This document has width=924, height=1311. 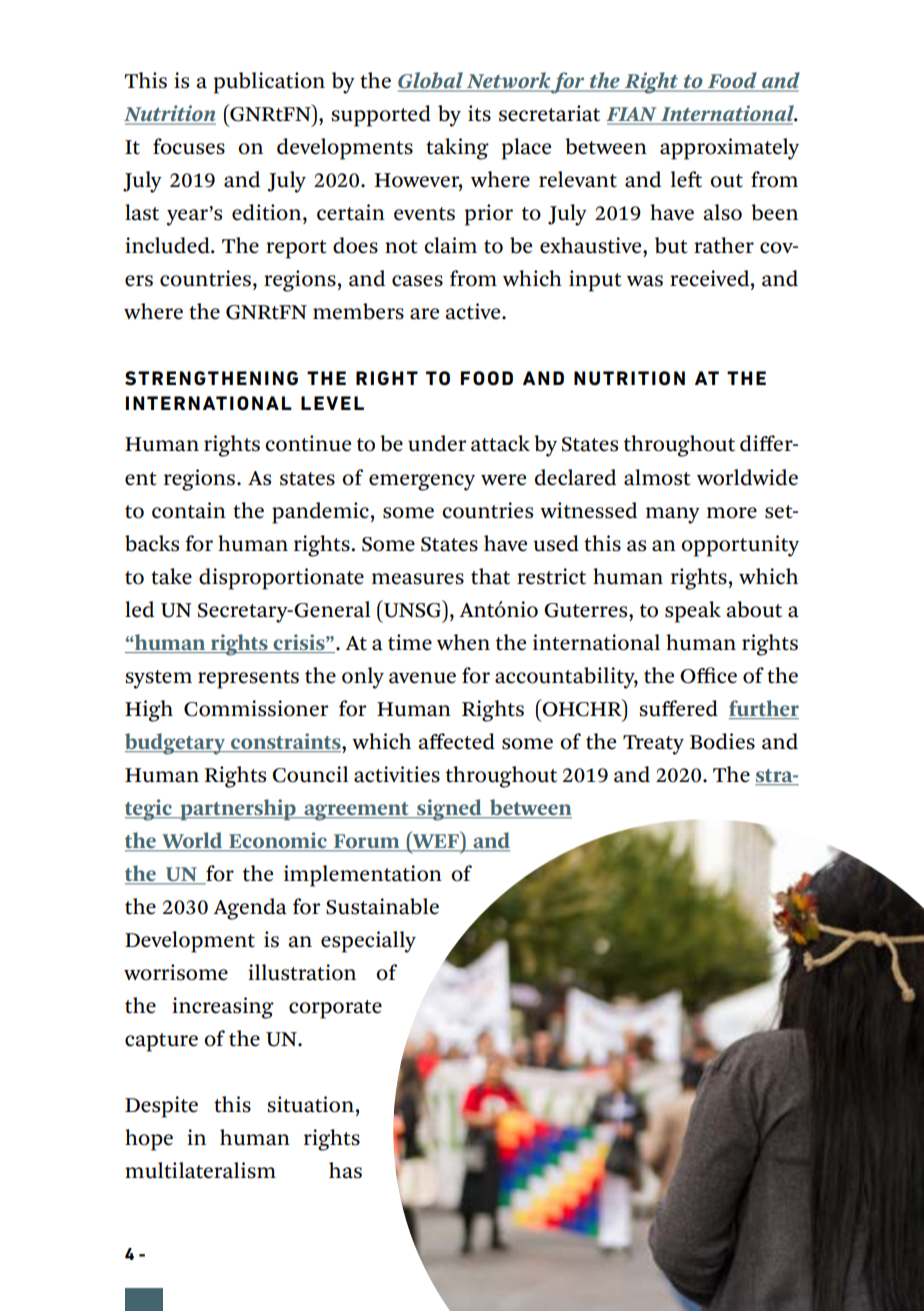 What do you see at coordinates (456, 741) in the document?
I see `affected` at bounding box center [456, 741].
